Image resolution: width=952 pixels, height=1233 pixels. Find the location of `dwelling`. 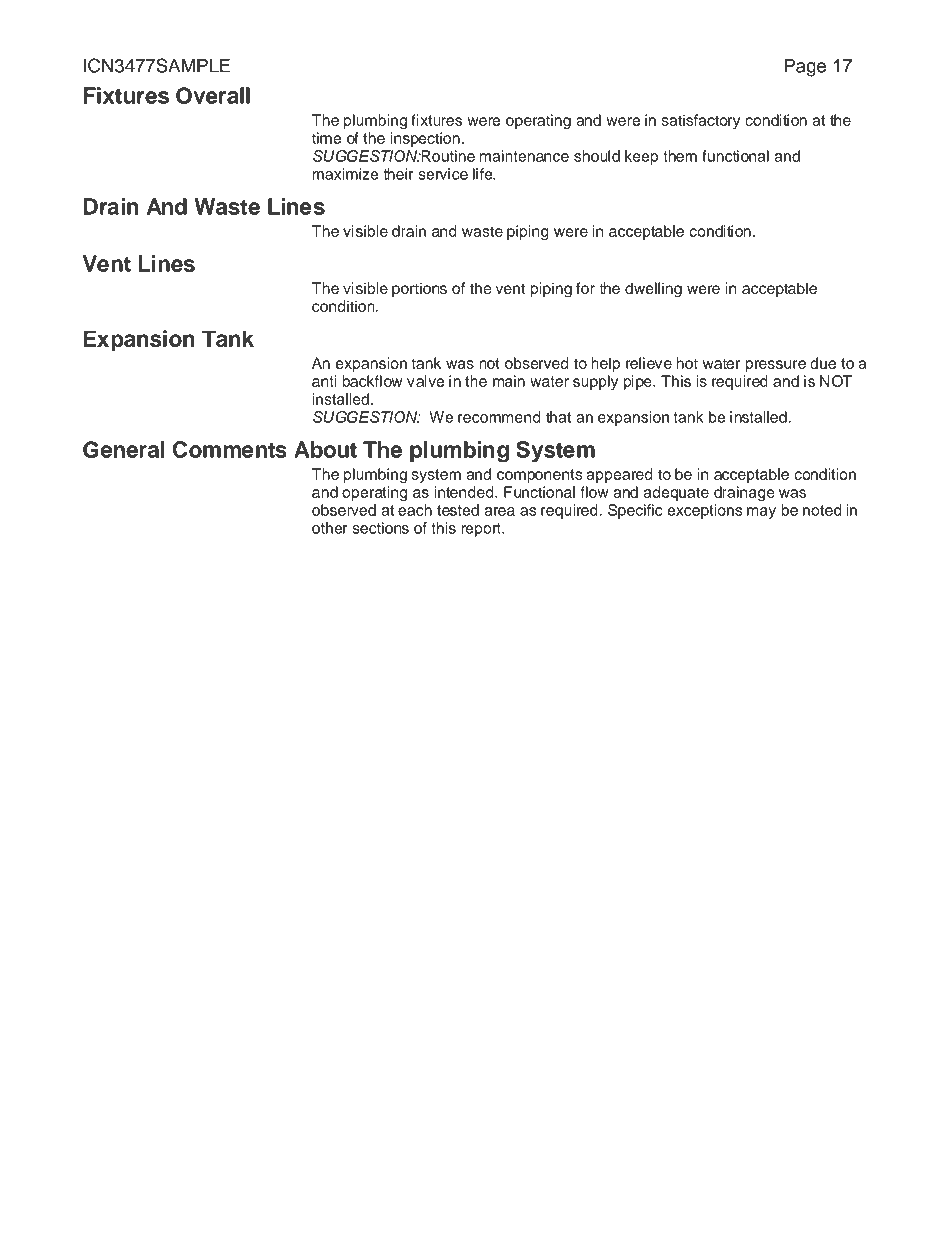

dwelling is located at coordinates (653, 290).
